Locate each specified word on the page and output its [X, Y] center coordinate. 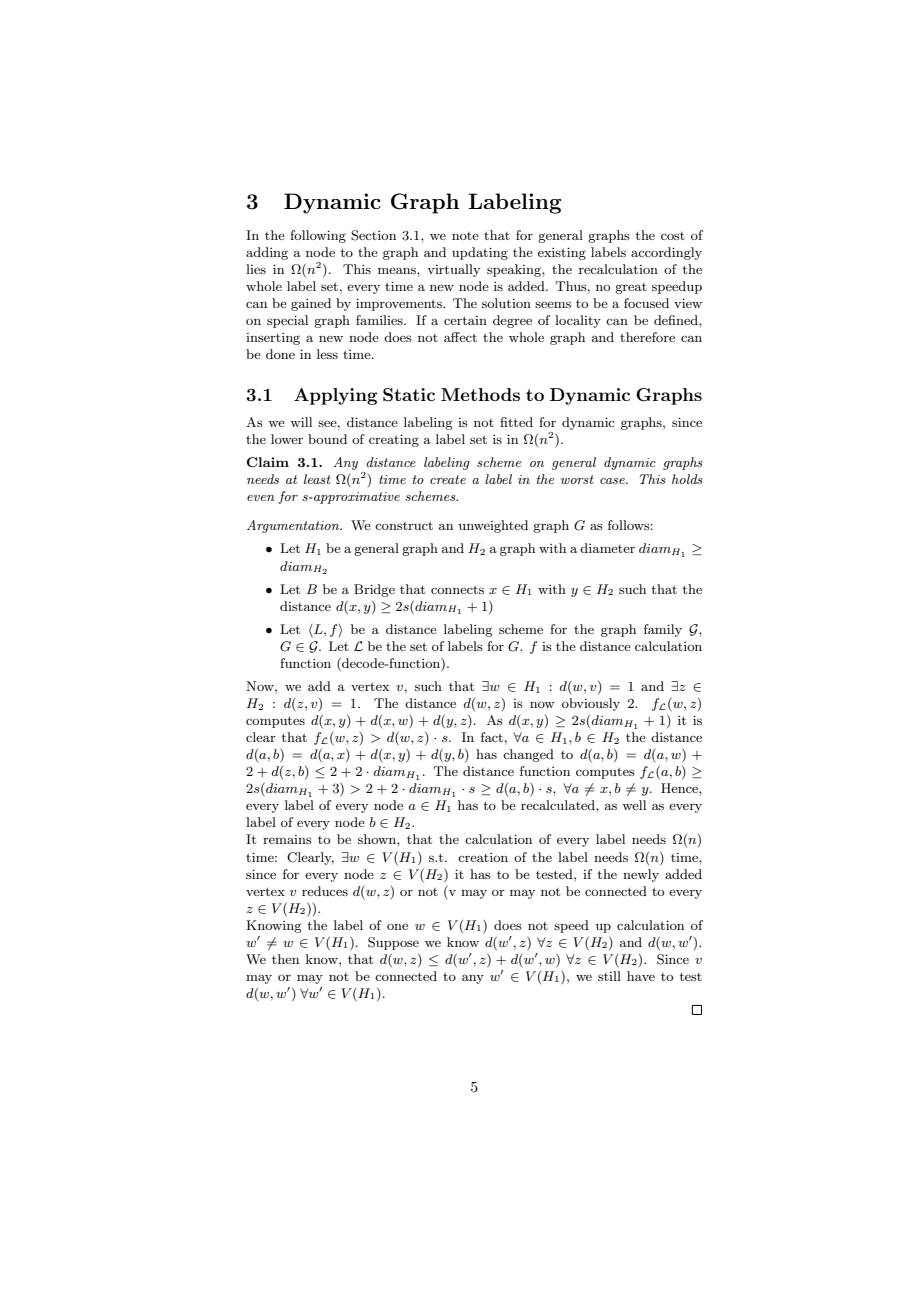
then [285, 959]
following [318, 236]
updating [480, 253]
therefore [647, 337]
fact [492, 737]
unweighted [493, 526]
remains [287, 839]
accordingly [666, 253]
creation [483, 857]
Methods [480, 394]
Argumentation [294, 526]
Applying [335, 396]
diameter [607, 548]
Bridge [374, 590]
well [634, 805]
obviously [591, 704]
